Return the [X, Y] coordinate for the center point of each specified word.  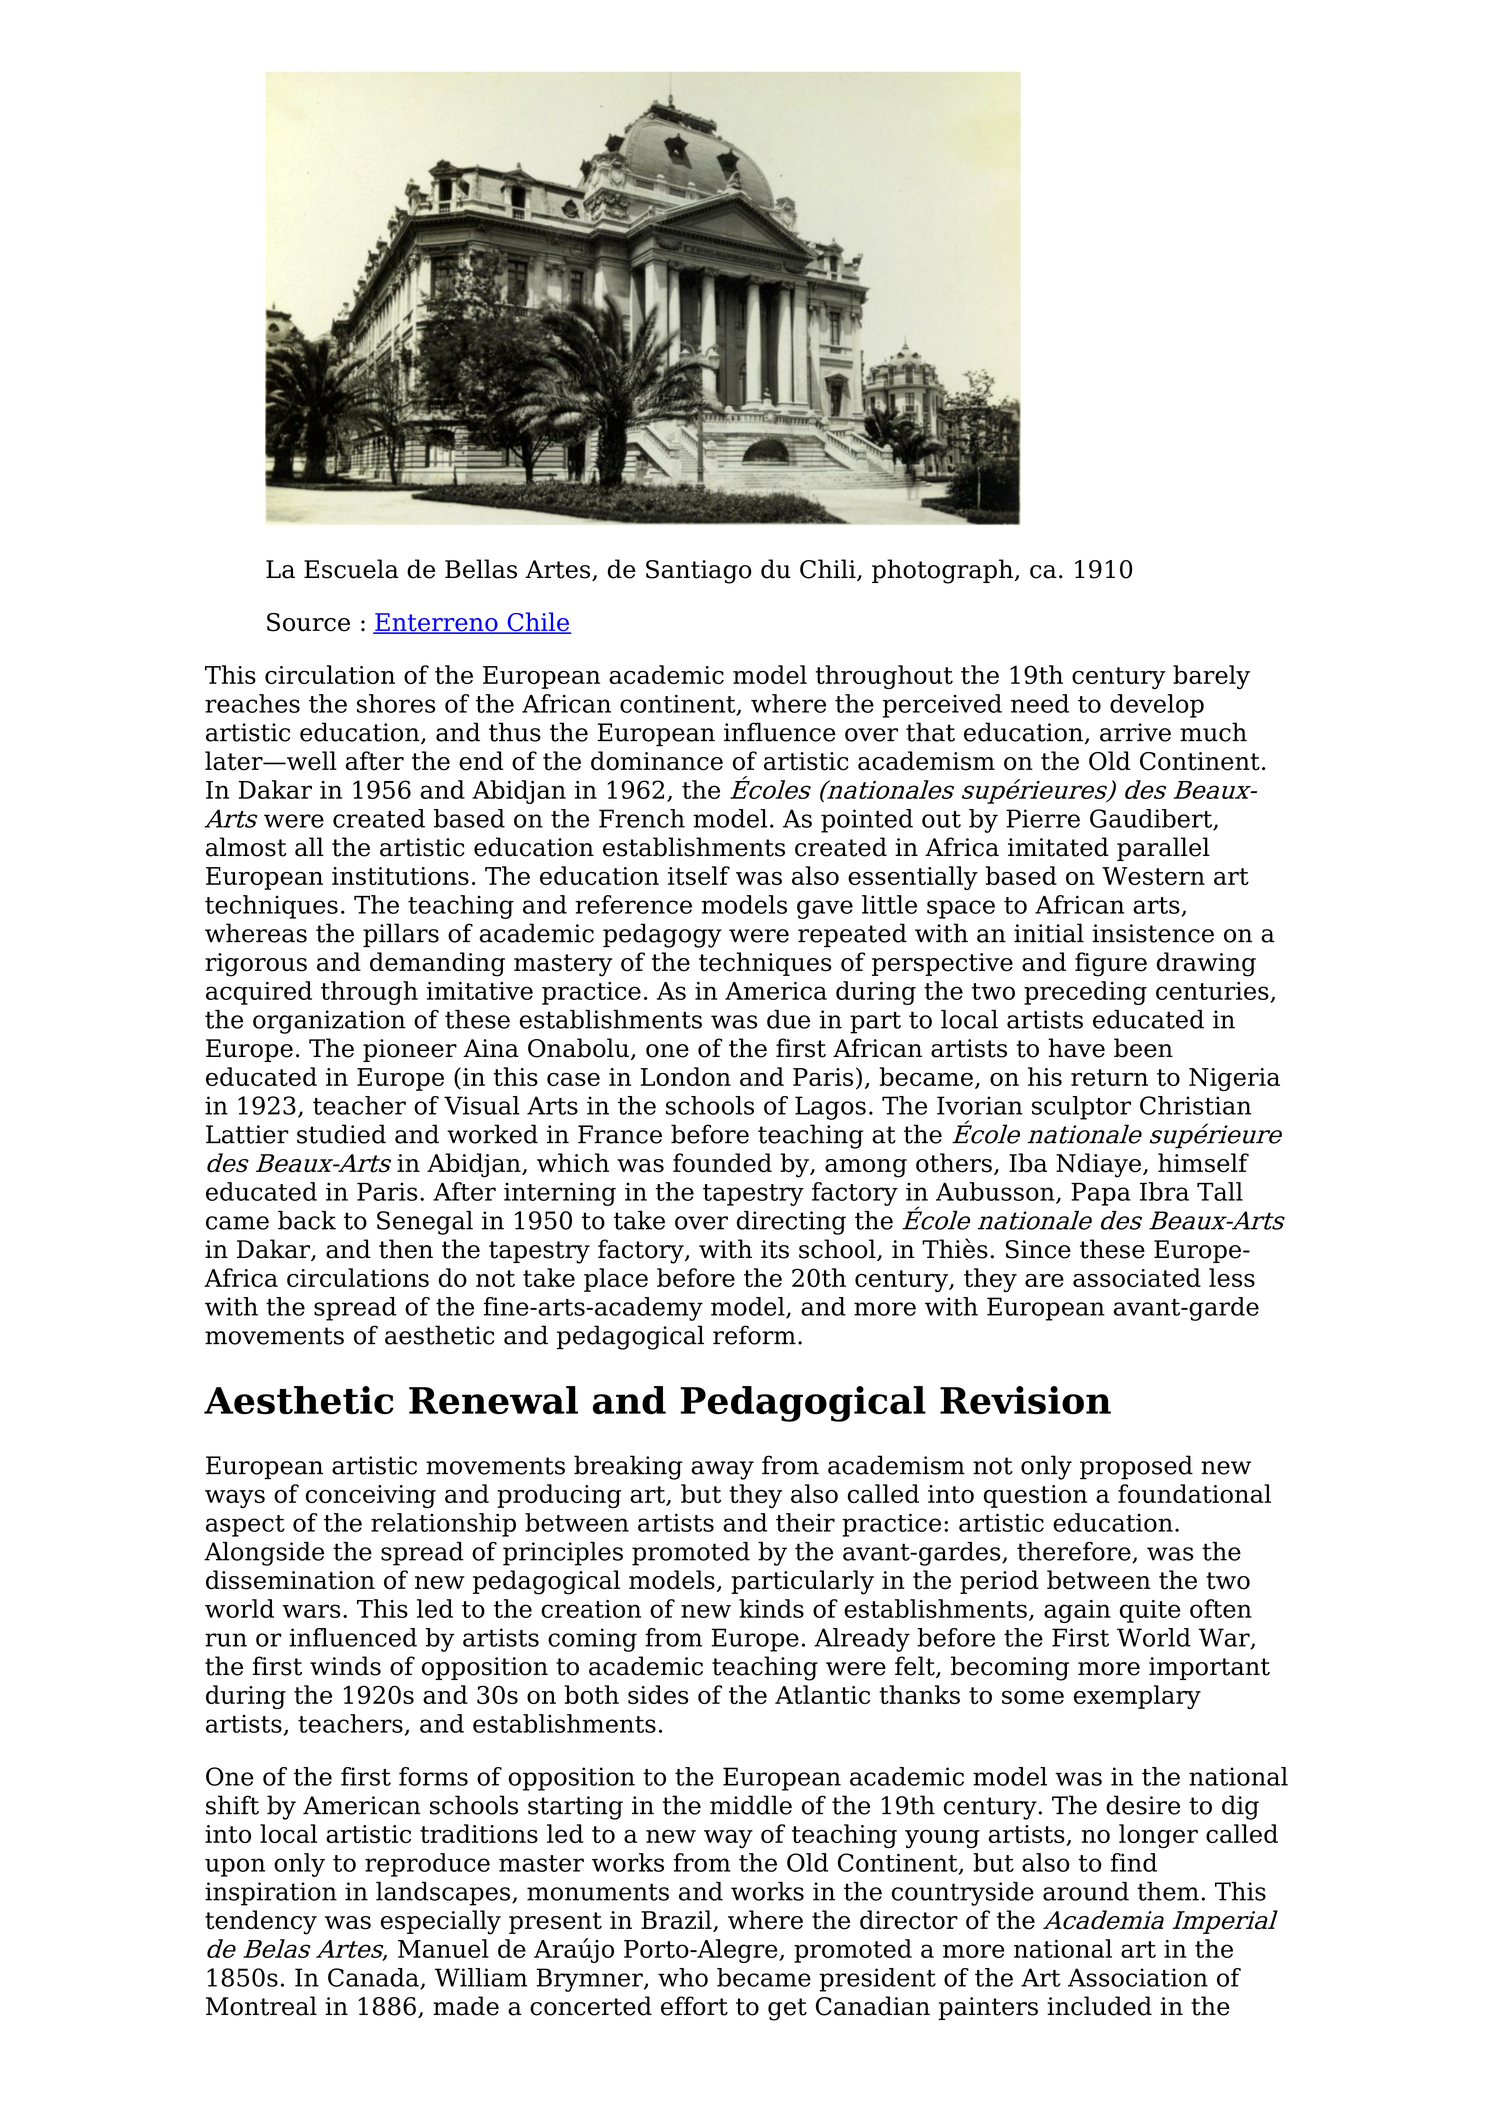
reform [754, 1335]
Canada [374, 1978]
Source [308, 622]
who [683, 1977]
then [406, 1249]
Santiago [699, 572]
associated [1137, 1277]
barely [1211, 677]
